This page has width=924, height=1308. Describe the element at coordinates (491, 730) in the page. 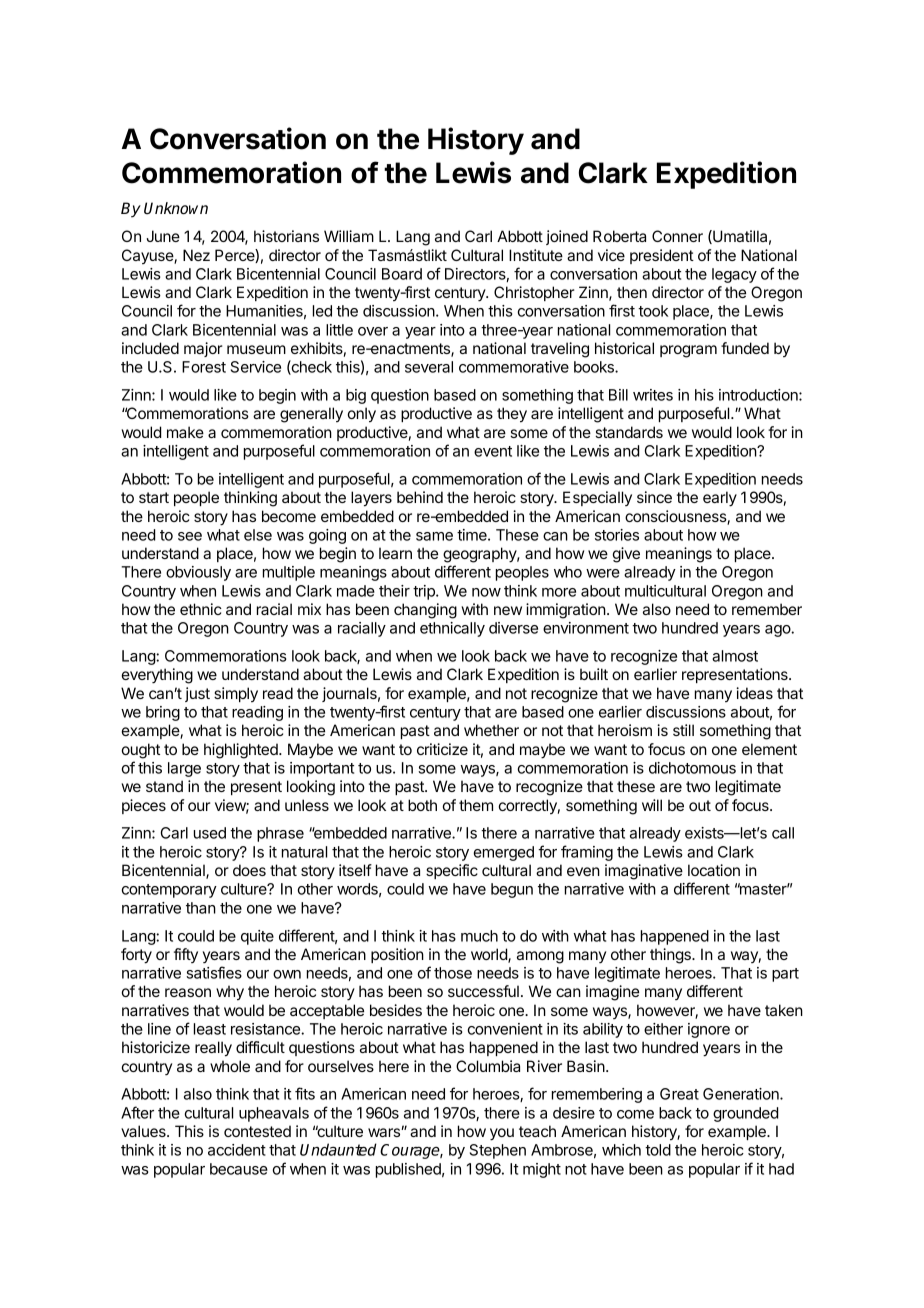

I see `whether` at that location.
